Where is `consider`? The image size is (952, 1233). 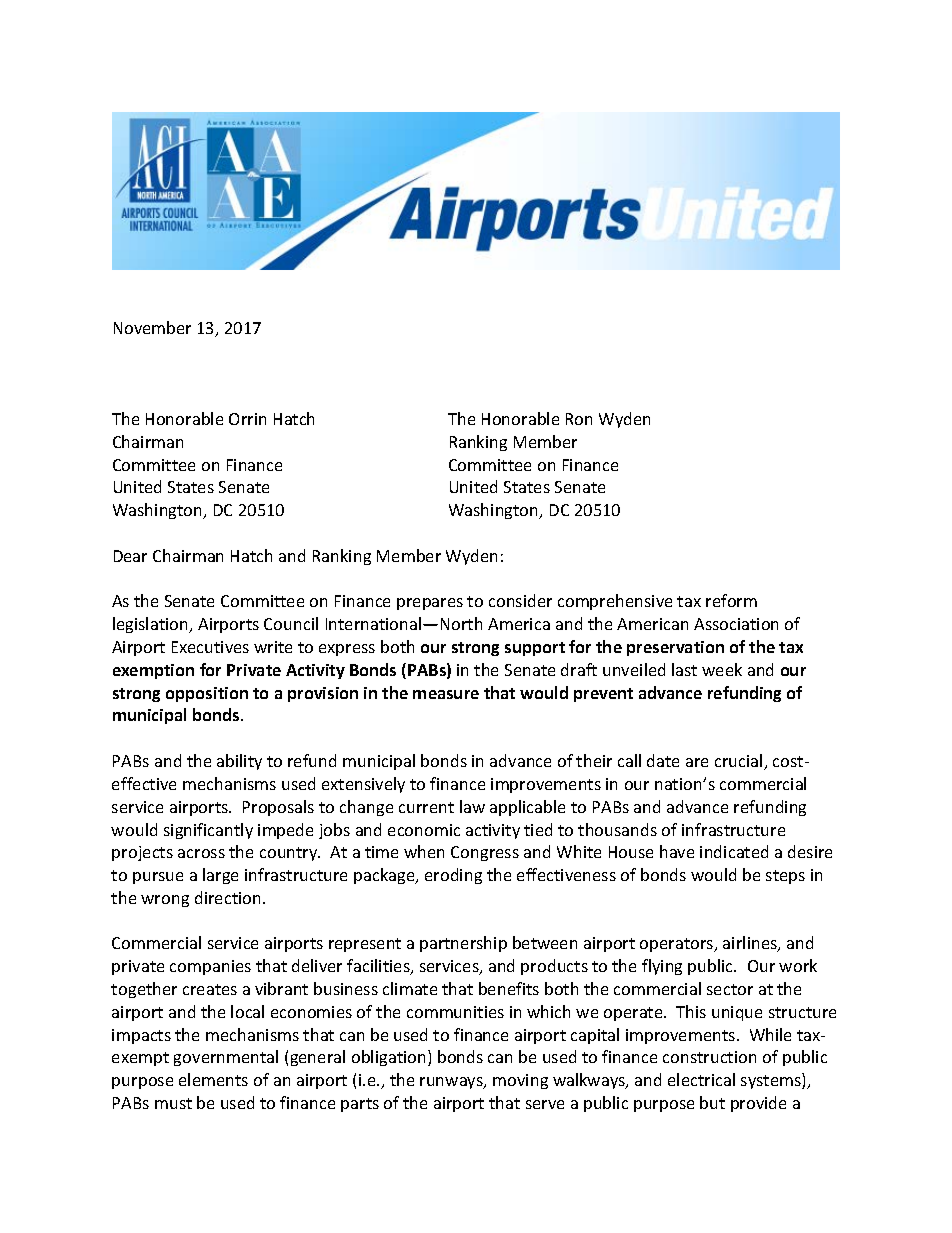 consider is located at coordinates (520, 600).
